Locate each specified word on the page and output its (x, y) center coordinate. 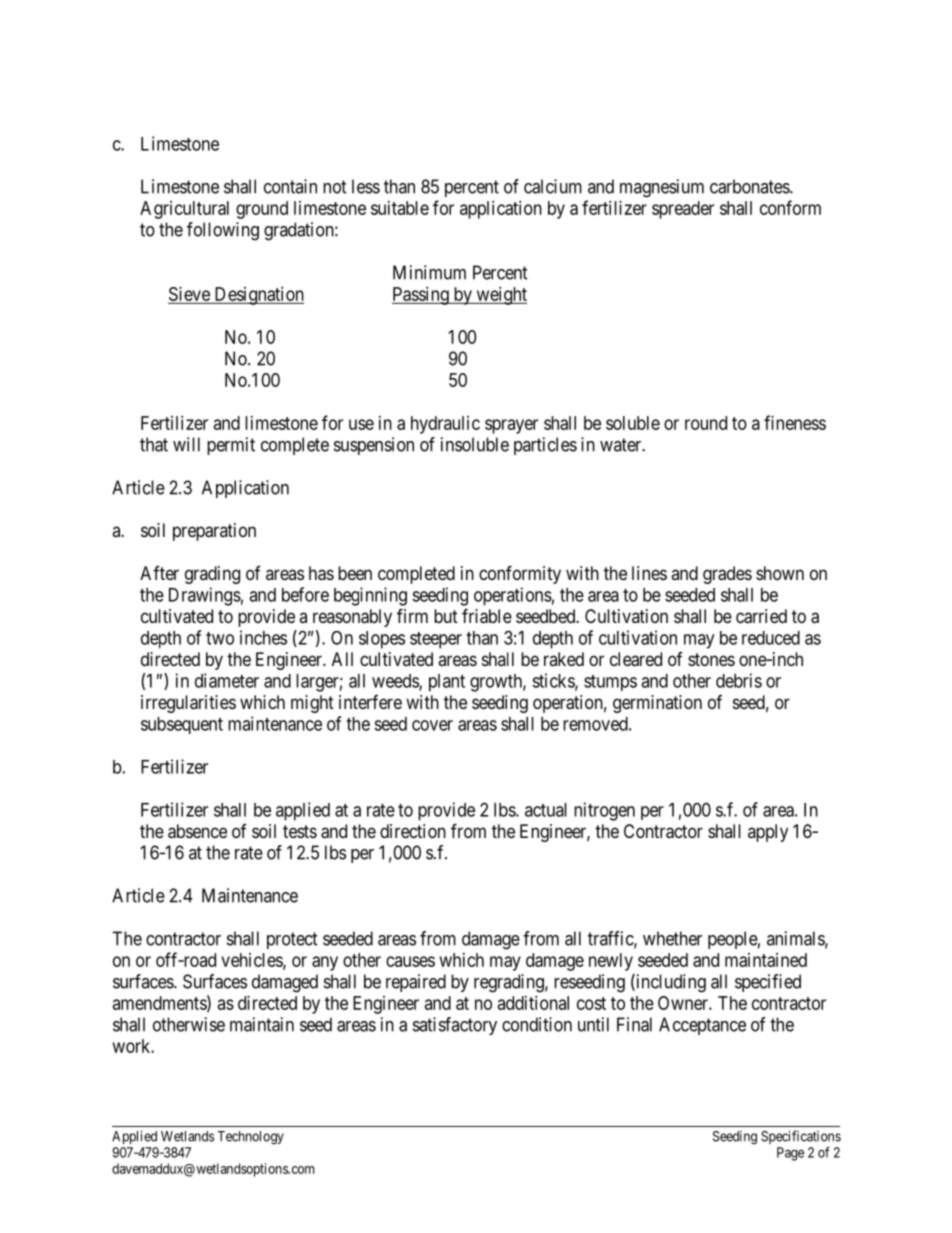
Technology (251, 1138)
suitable (400, 208)
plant (447, 683)
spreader (683, 210)
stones (711, 659)
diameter (227, 680)
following (223, 231)
